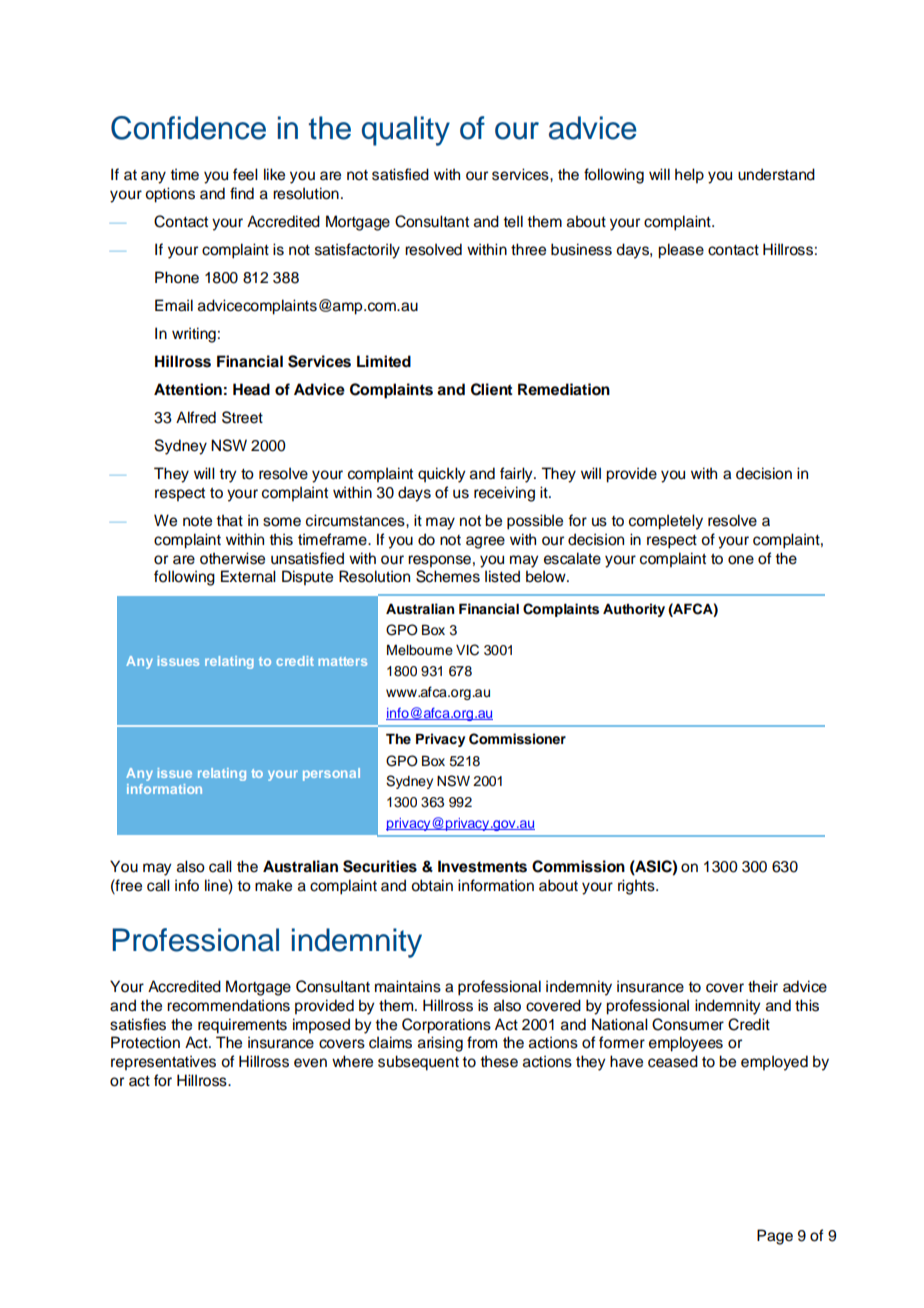  I want to click on Investments, so click(482, 866).
